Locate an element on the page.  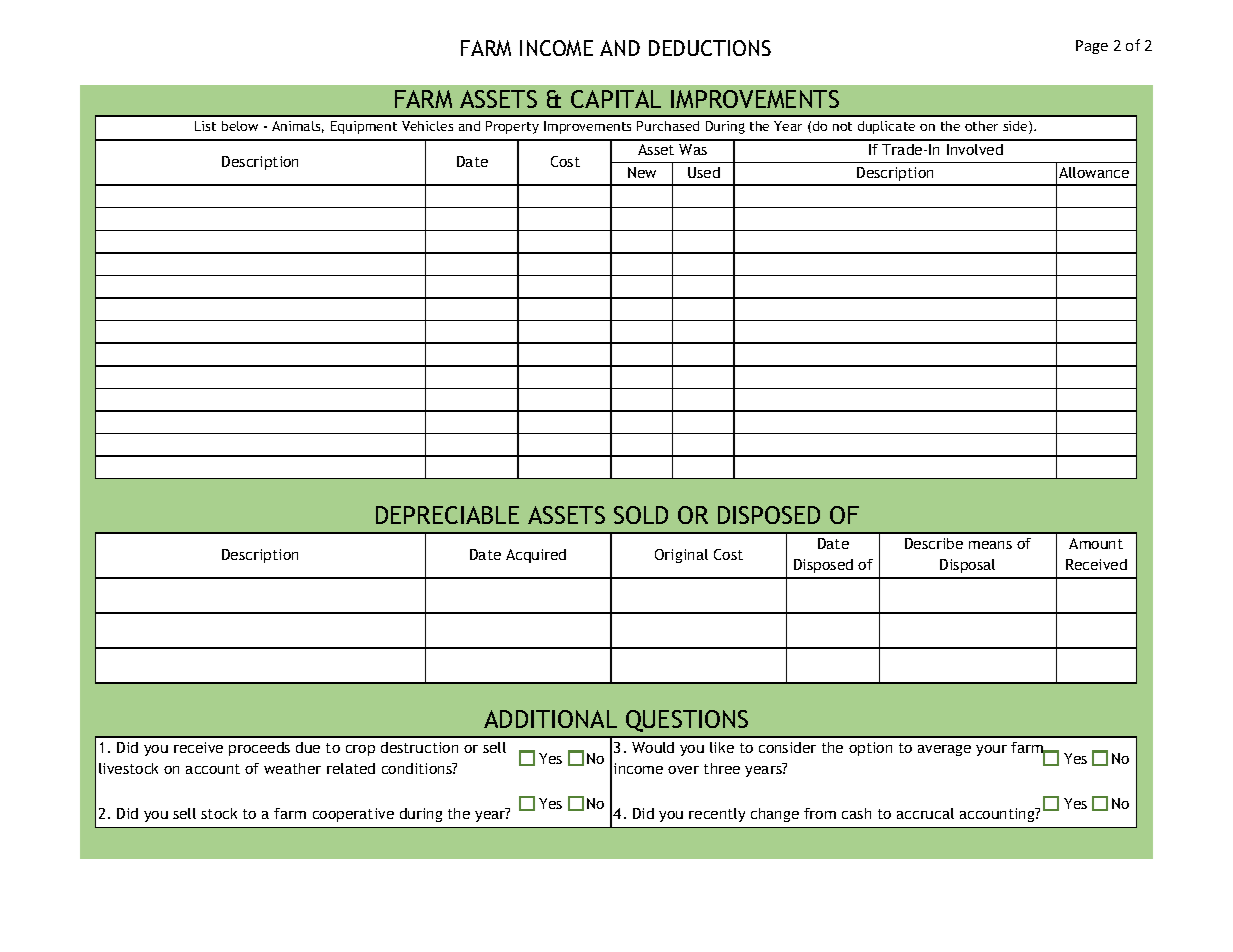
Allowance is located at coordinates (1094, 172).
